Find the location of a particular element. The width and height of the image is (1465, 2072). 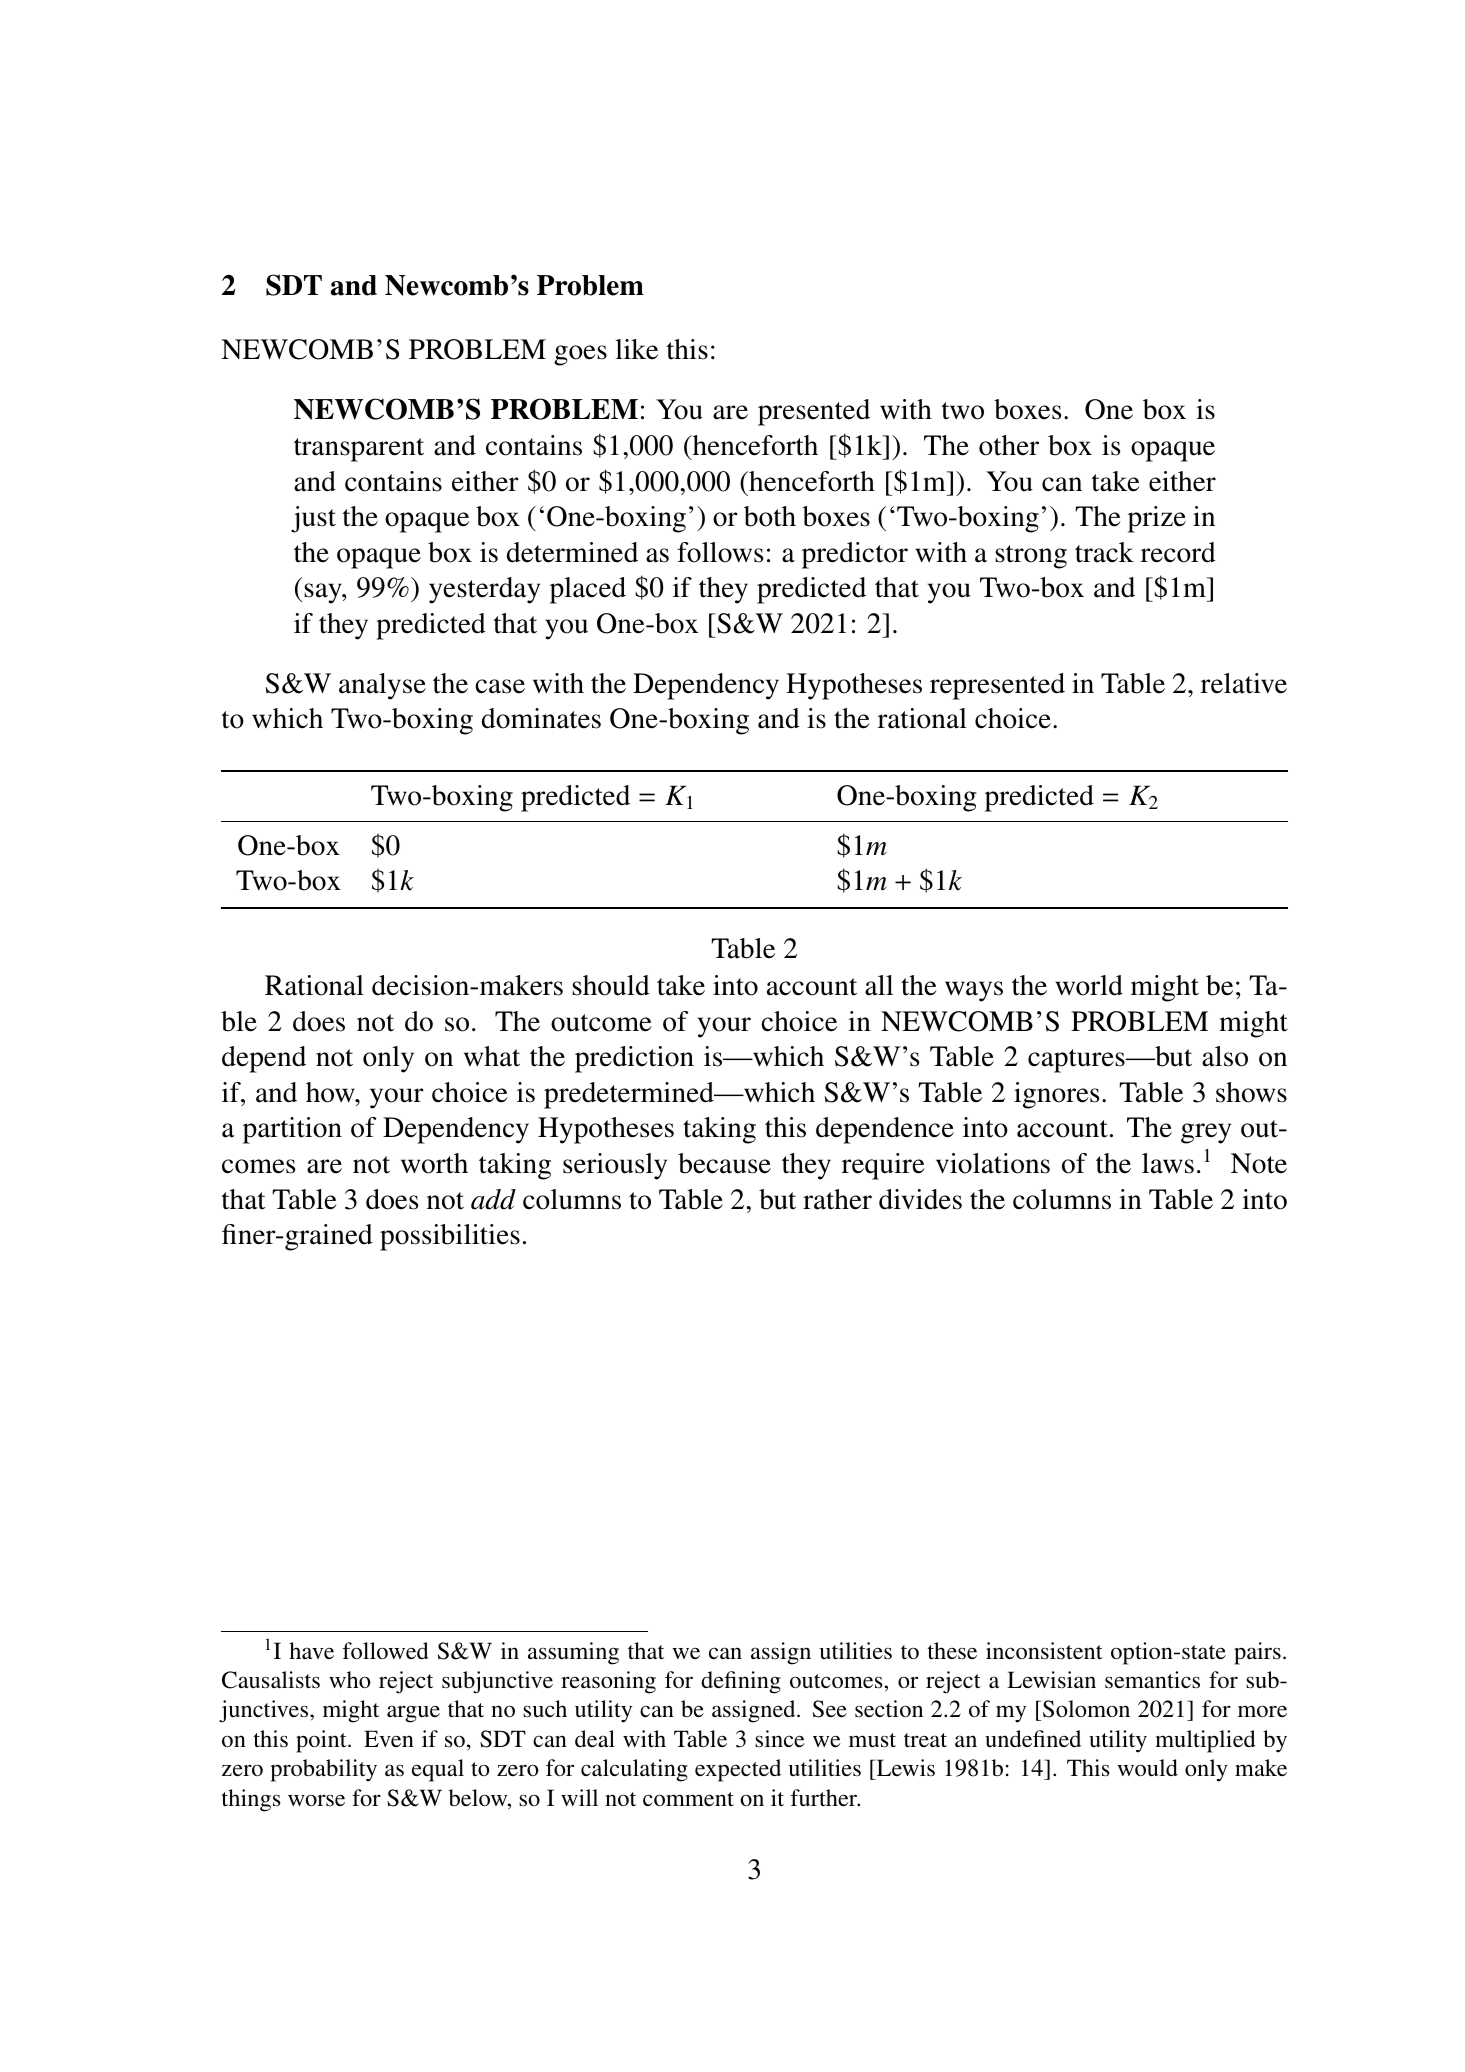

what is located at coordinates (492, 1056).
